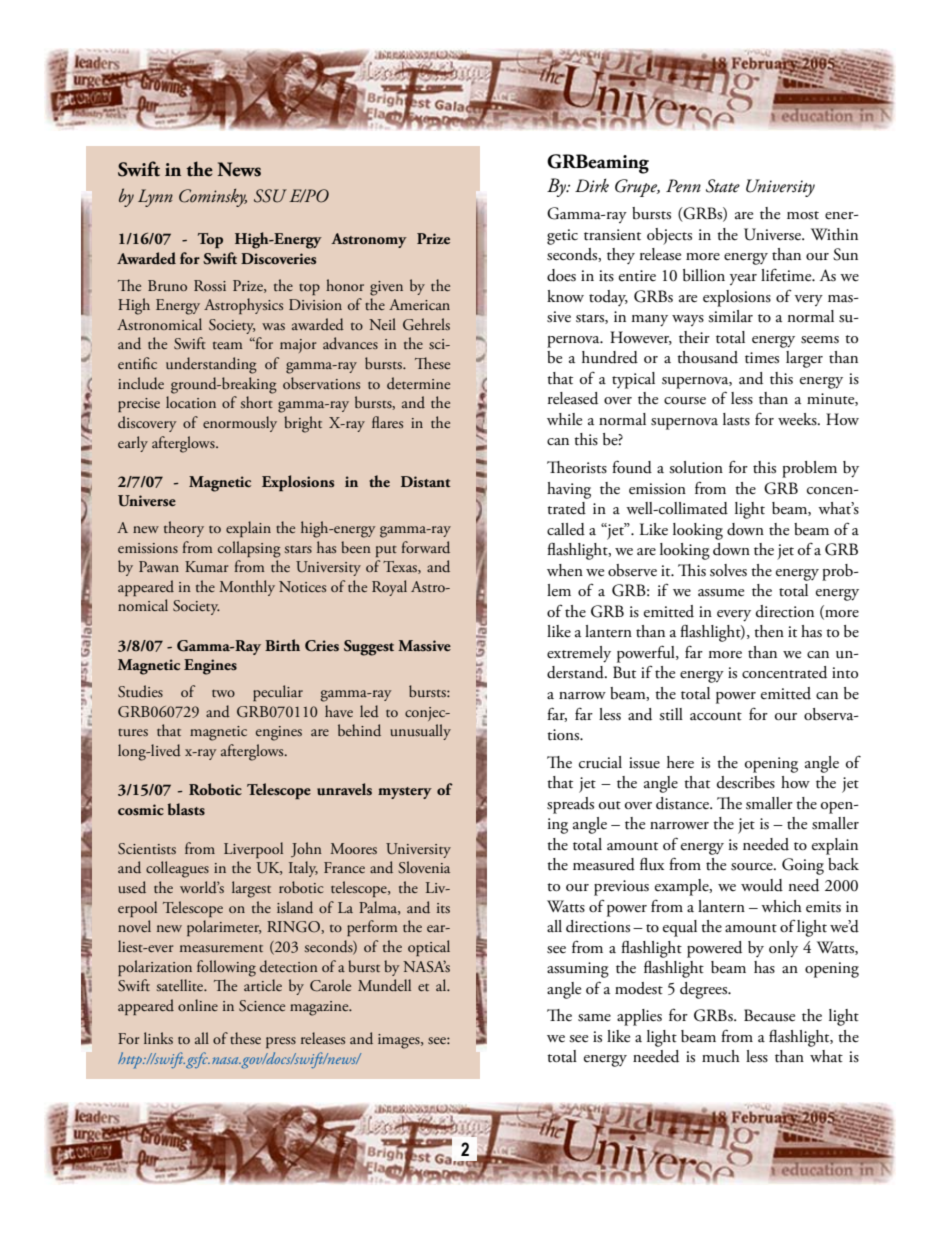 The height and width of the screenshot is (1233, 952). I want to click on then, so click(769, 631).
